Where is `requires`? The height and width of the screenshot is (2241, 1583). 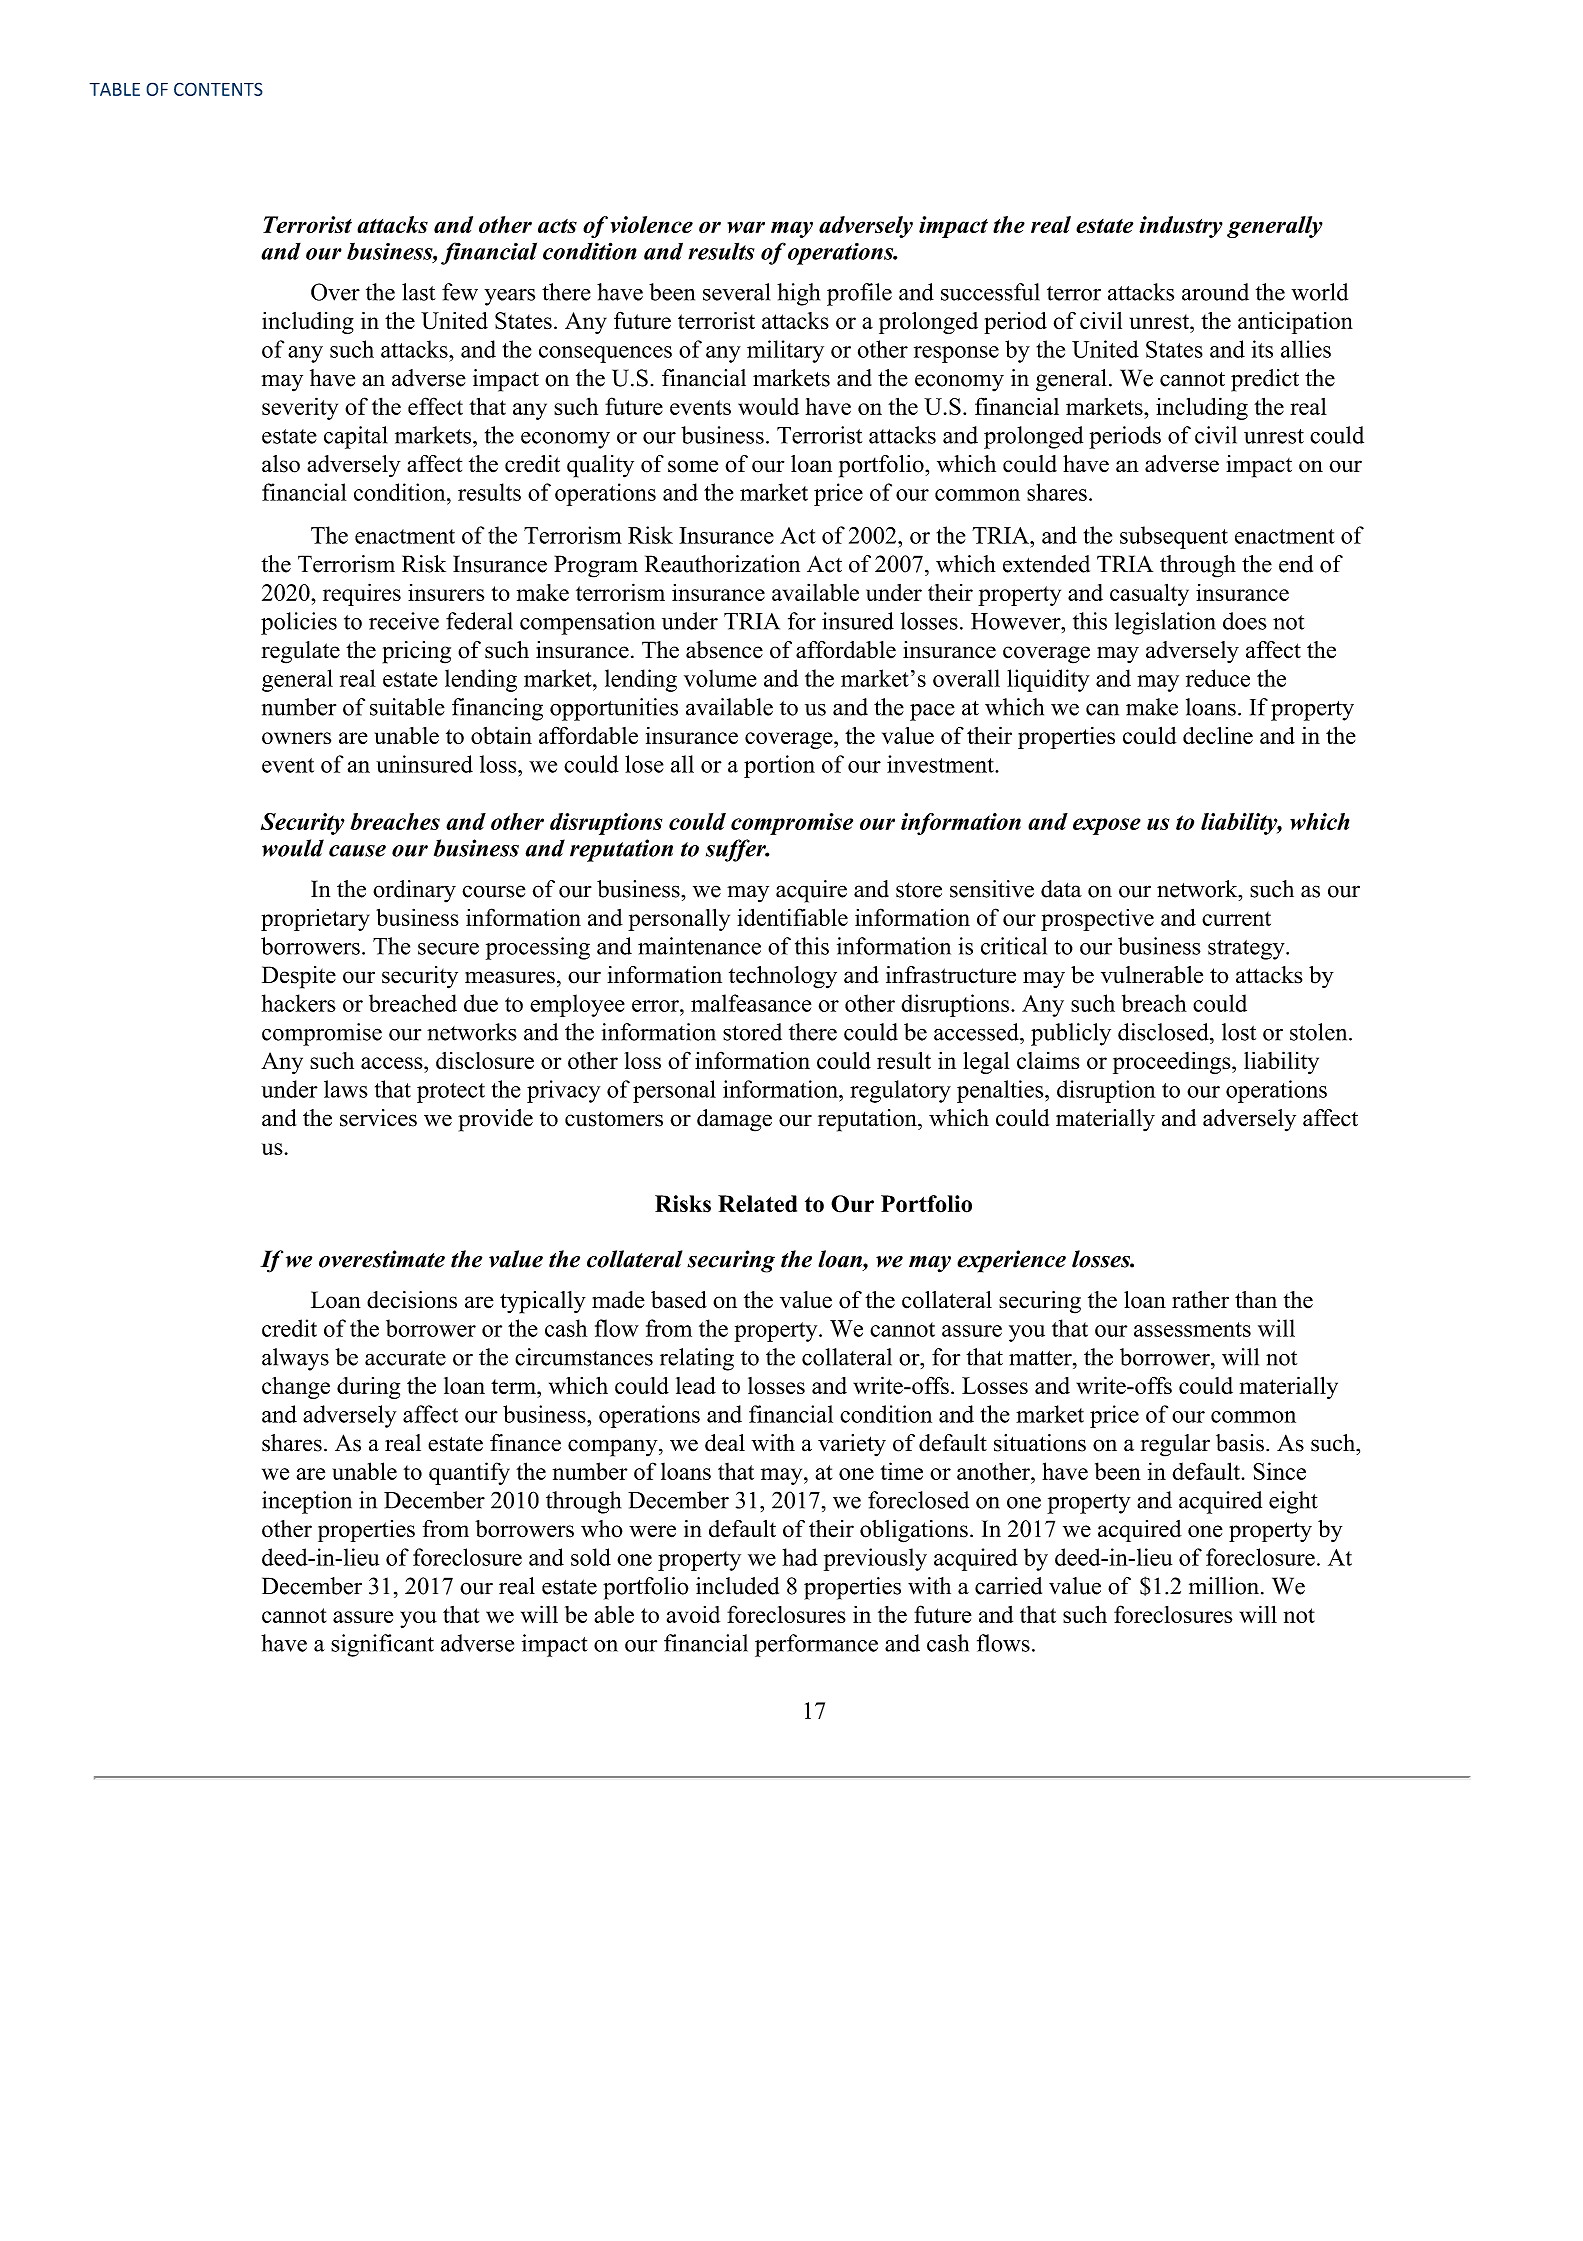 requires is located at coordinates (362, 594).
